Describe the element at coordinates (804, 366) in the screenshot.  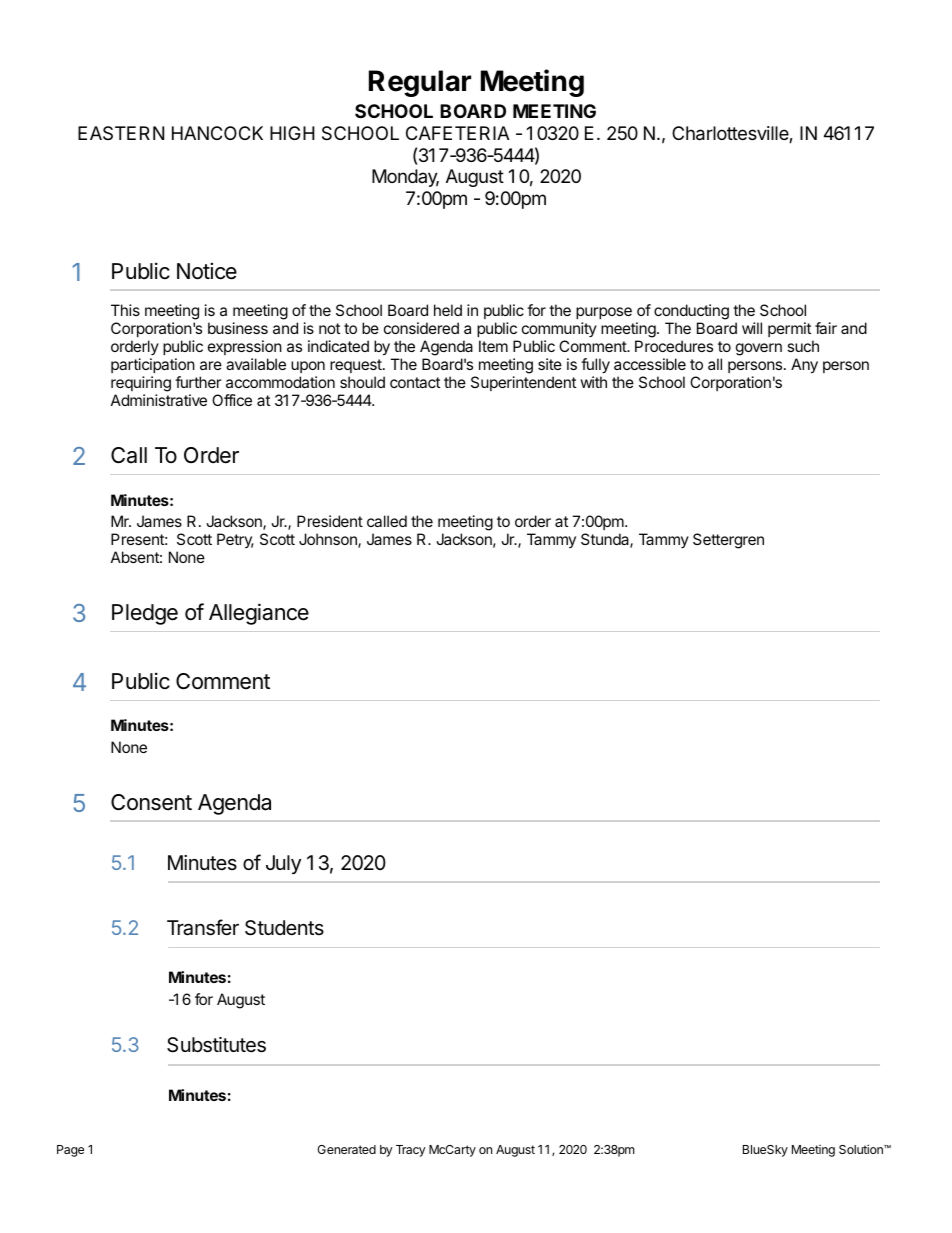
I see `Any` at that location.
